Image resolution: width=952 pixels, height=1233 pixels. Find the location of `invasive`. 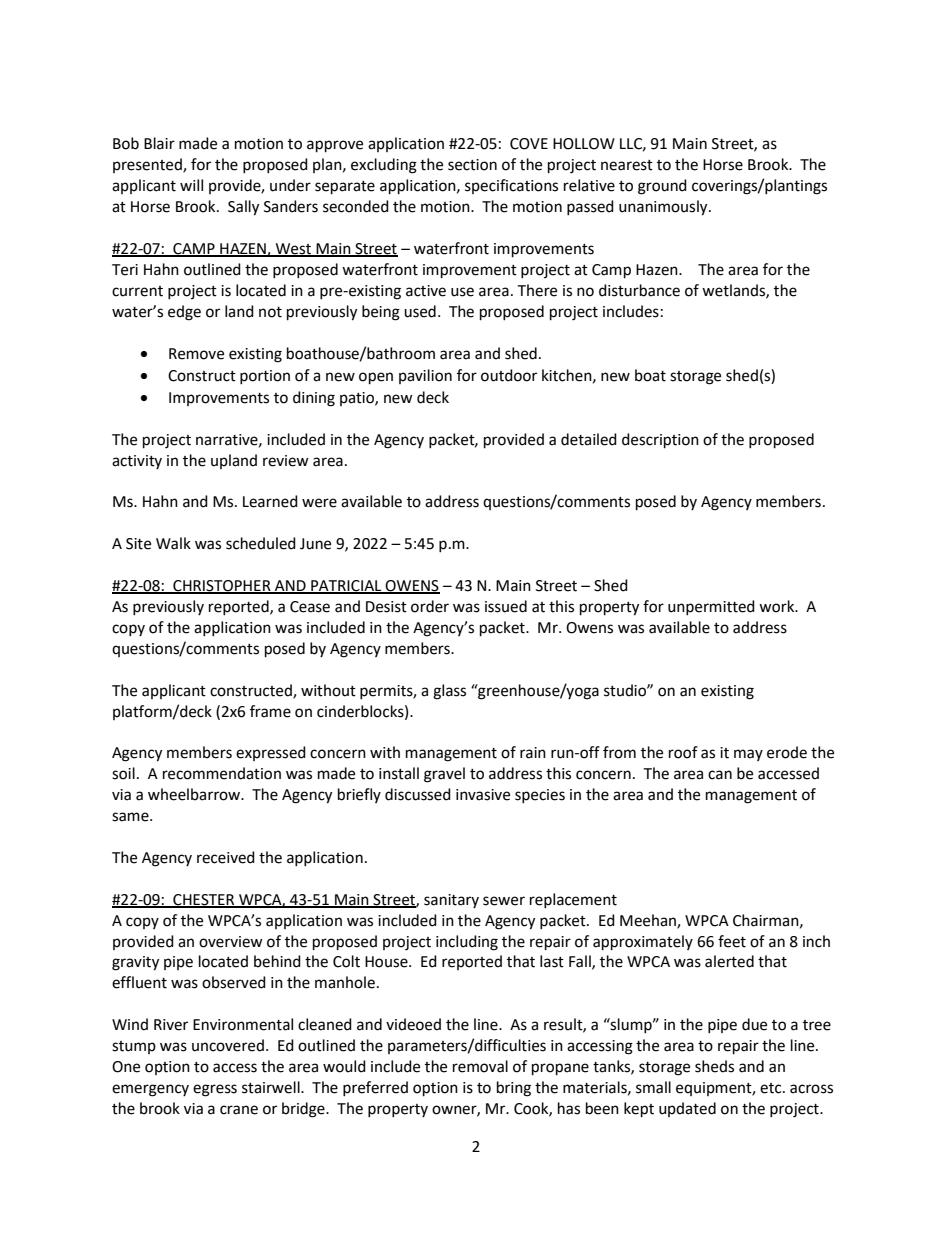

invasive is located at coordinates (483, 795).
